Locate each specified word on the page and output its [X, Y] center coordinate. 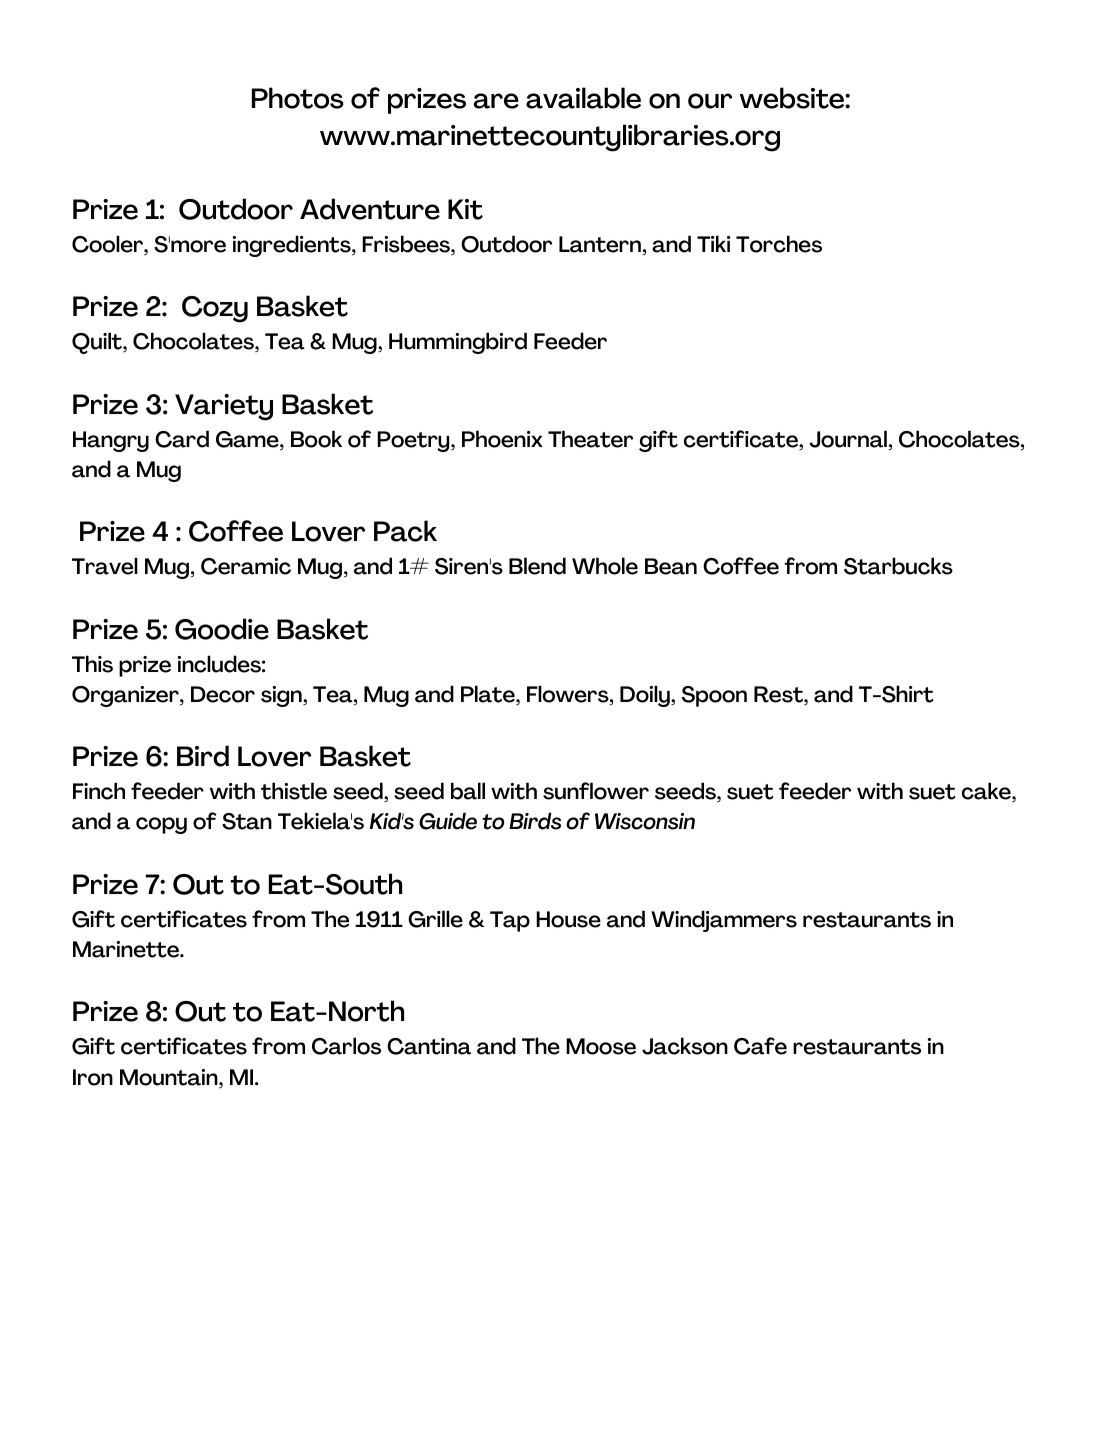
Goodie [222, 629]
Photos [298, 98]
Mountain [170, 1078]
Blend [537, 566]
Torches [779, 244]
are [496, 101]
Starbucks [898, 566]
